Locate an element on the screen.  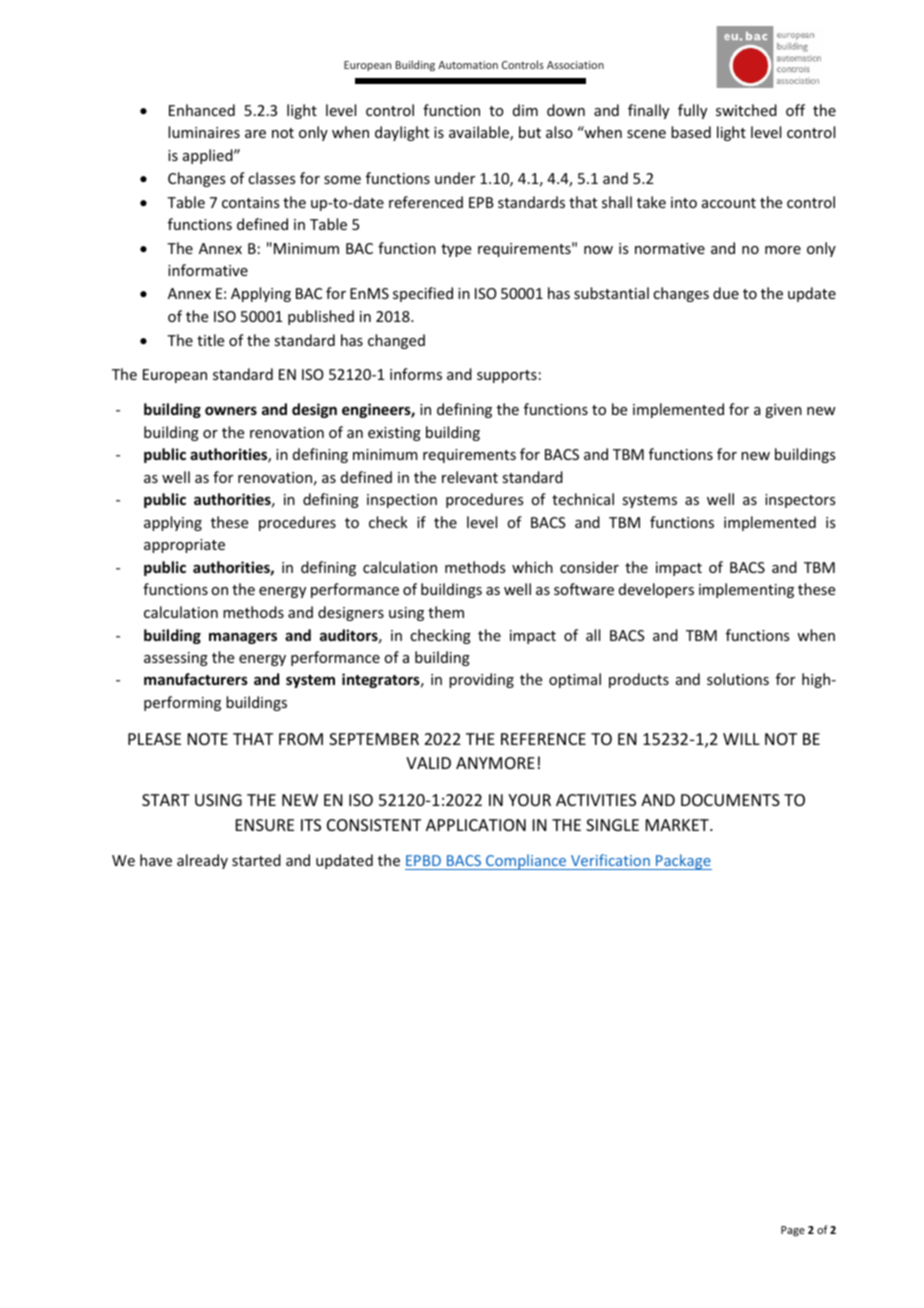
already is located at coordinates (202, 861).
